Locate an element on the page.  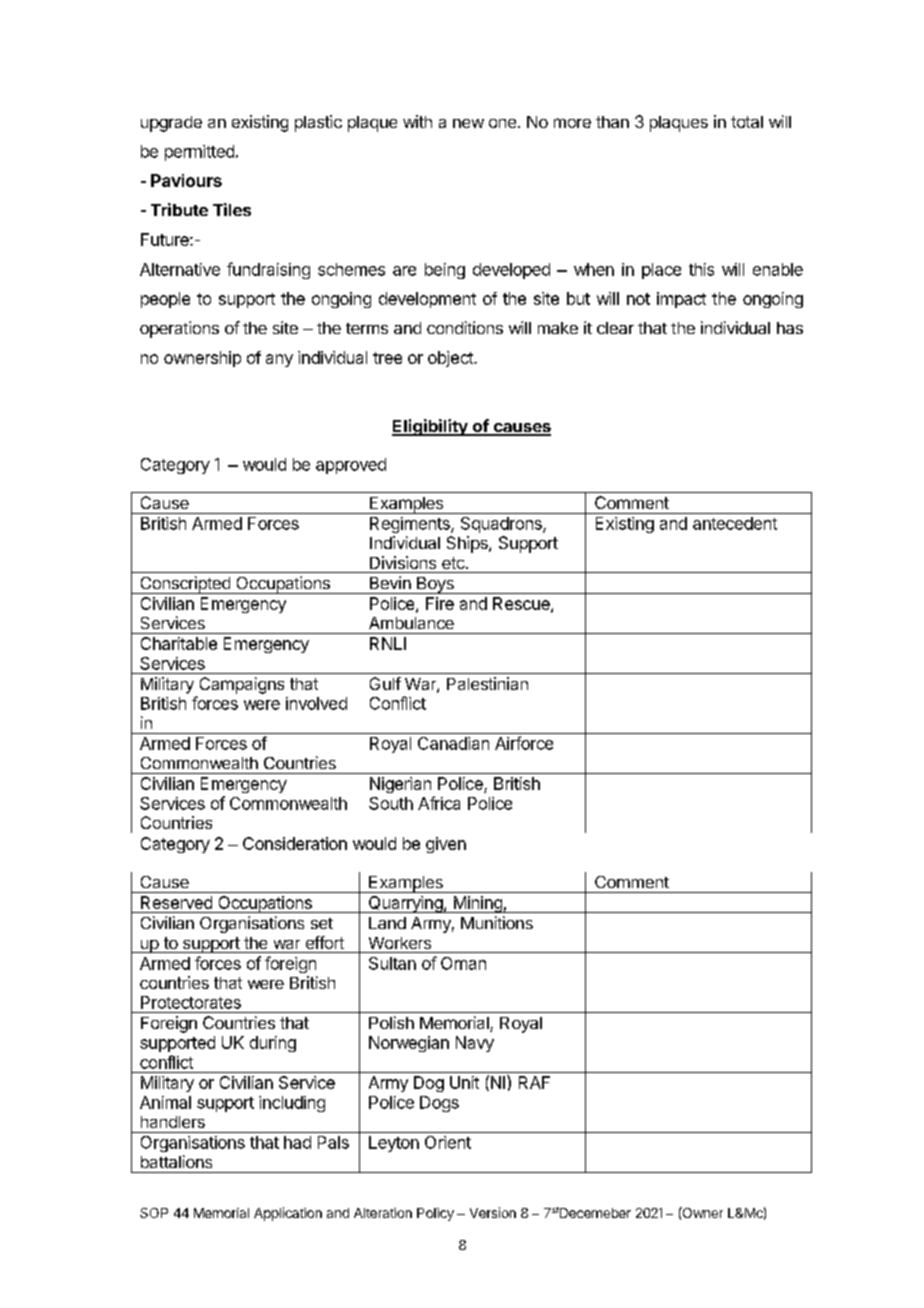
Application is located at coordinates (288, 1214).
